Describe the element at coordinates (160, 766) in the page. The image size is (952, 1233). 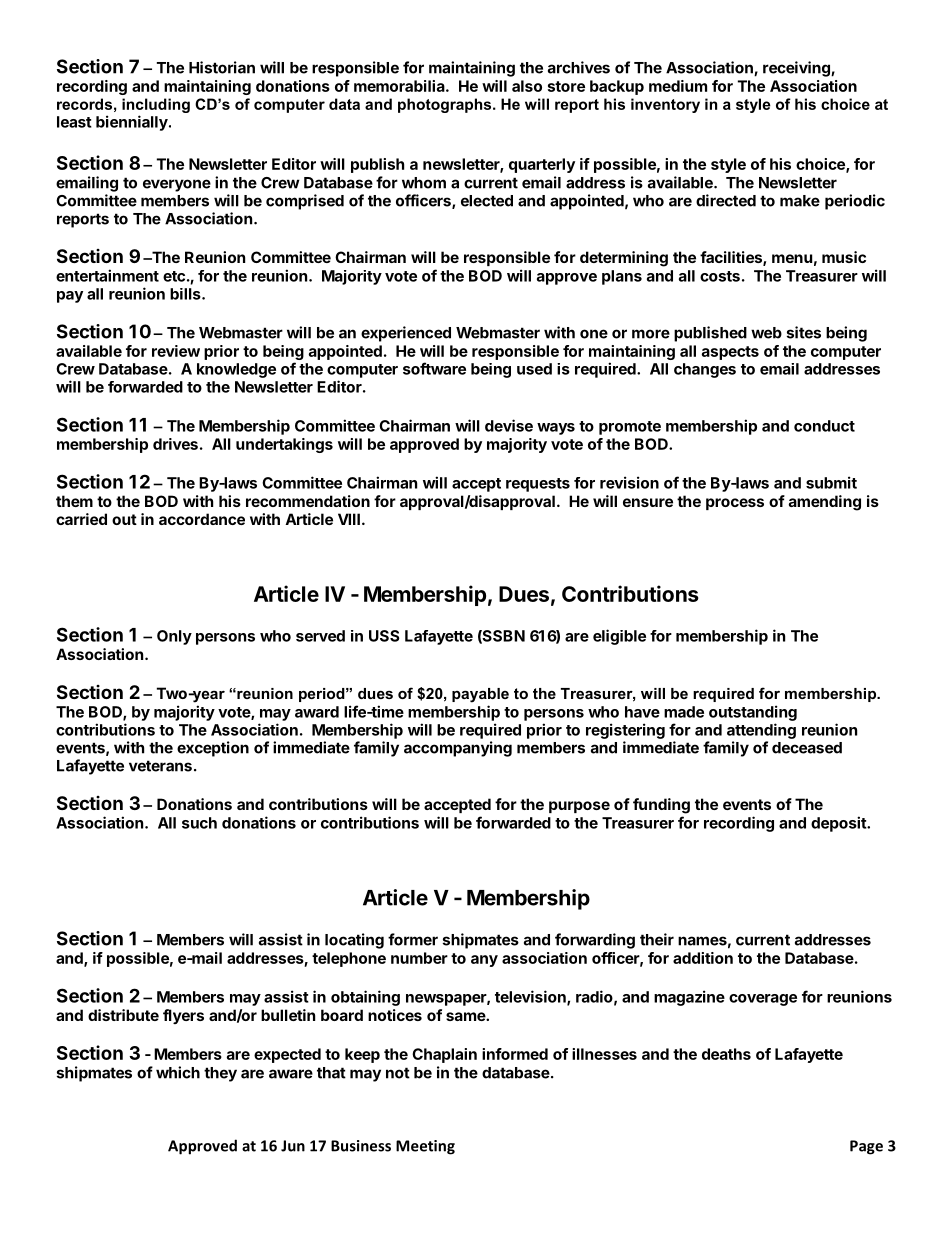
I see `veterans` at that location.
